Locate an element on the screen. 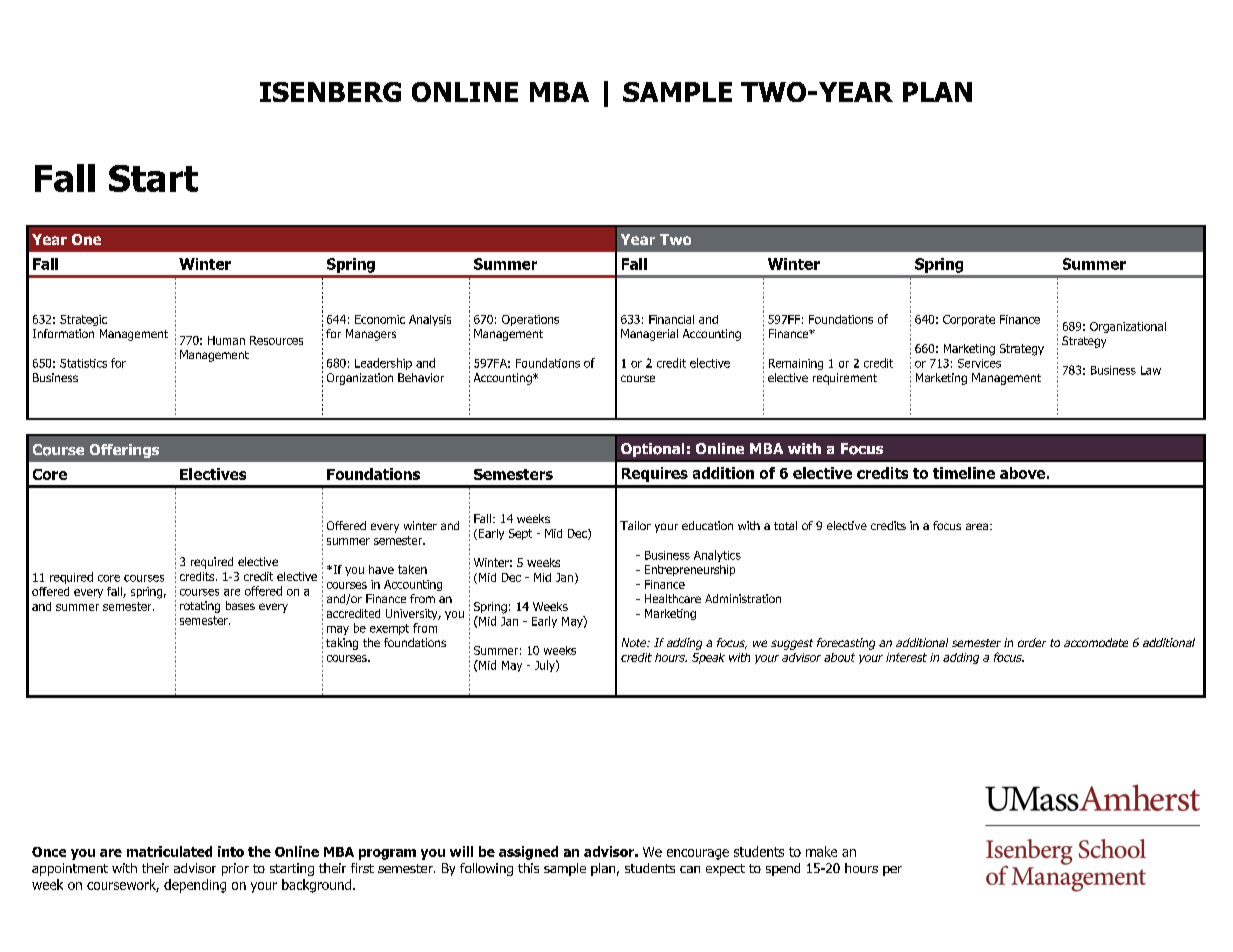 This screenshot has width=1233, height=952. Corporate is located at coordinates (969, 320).
